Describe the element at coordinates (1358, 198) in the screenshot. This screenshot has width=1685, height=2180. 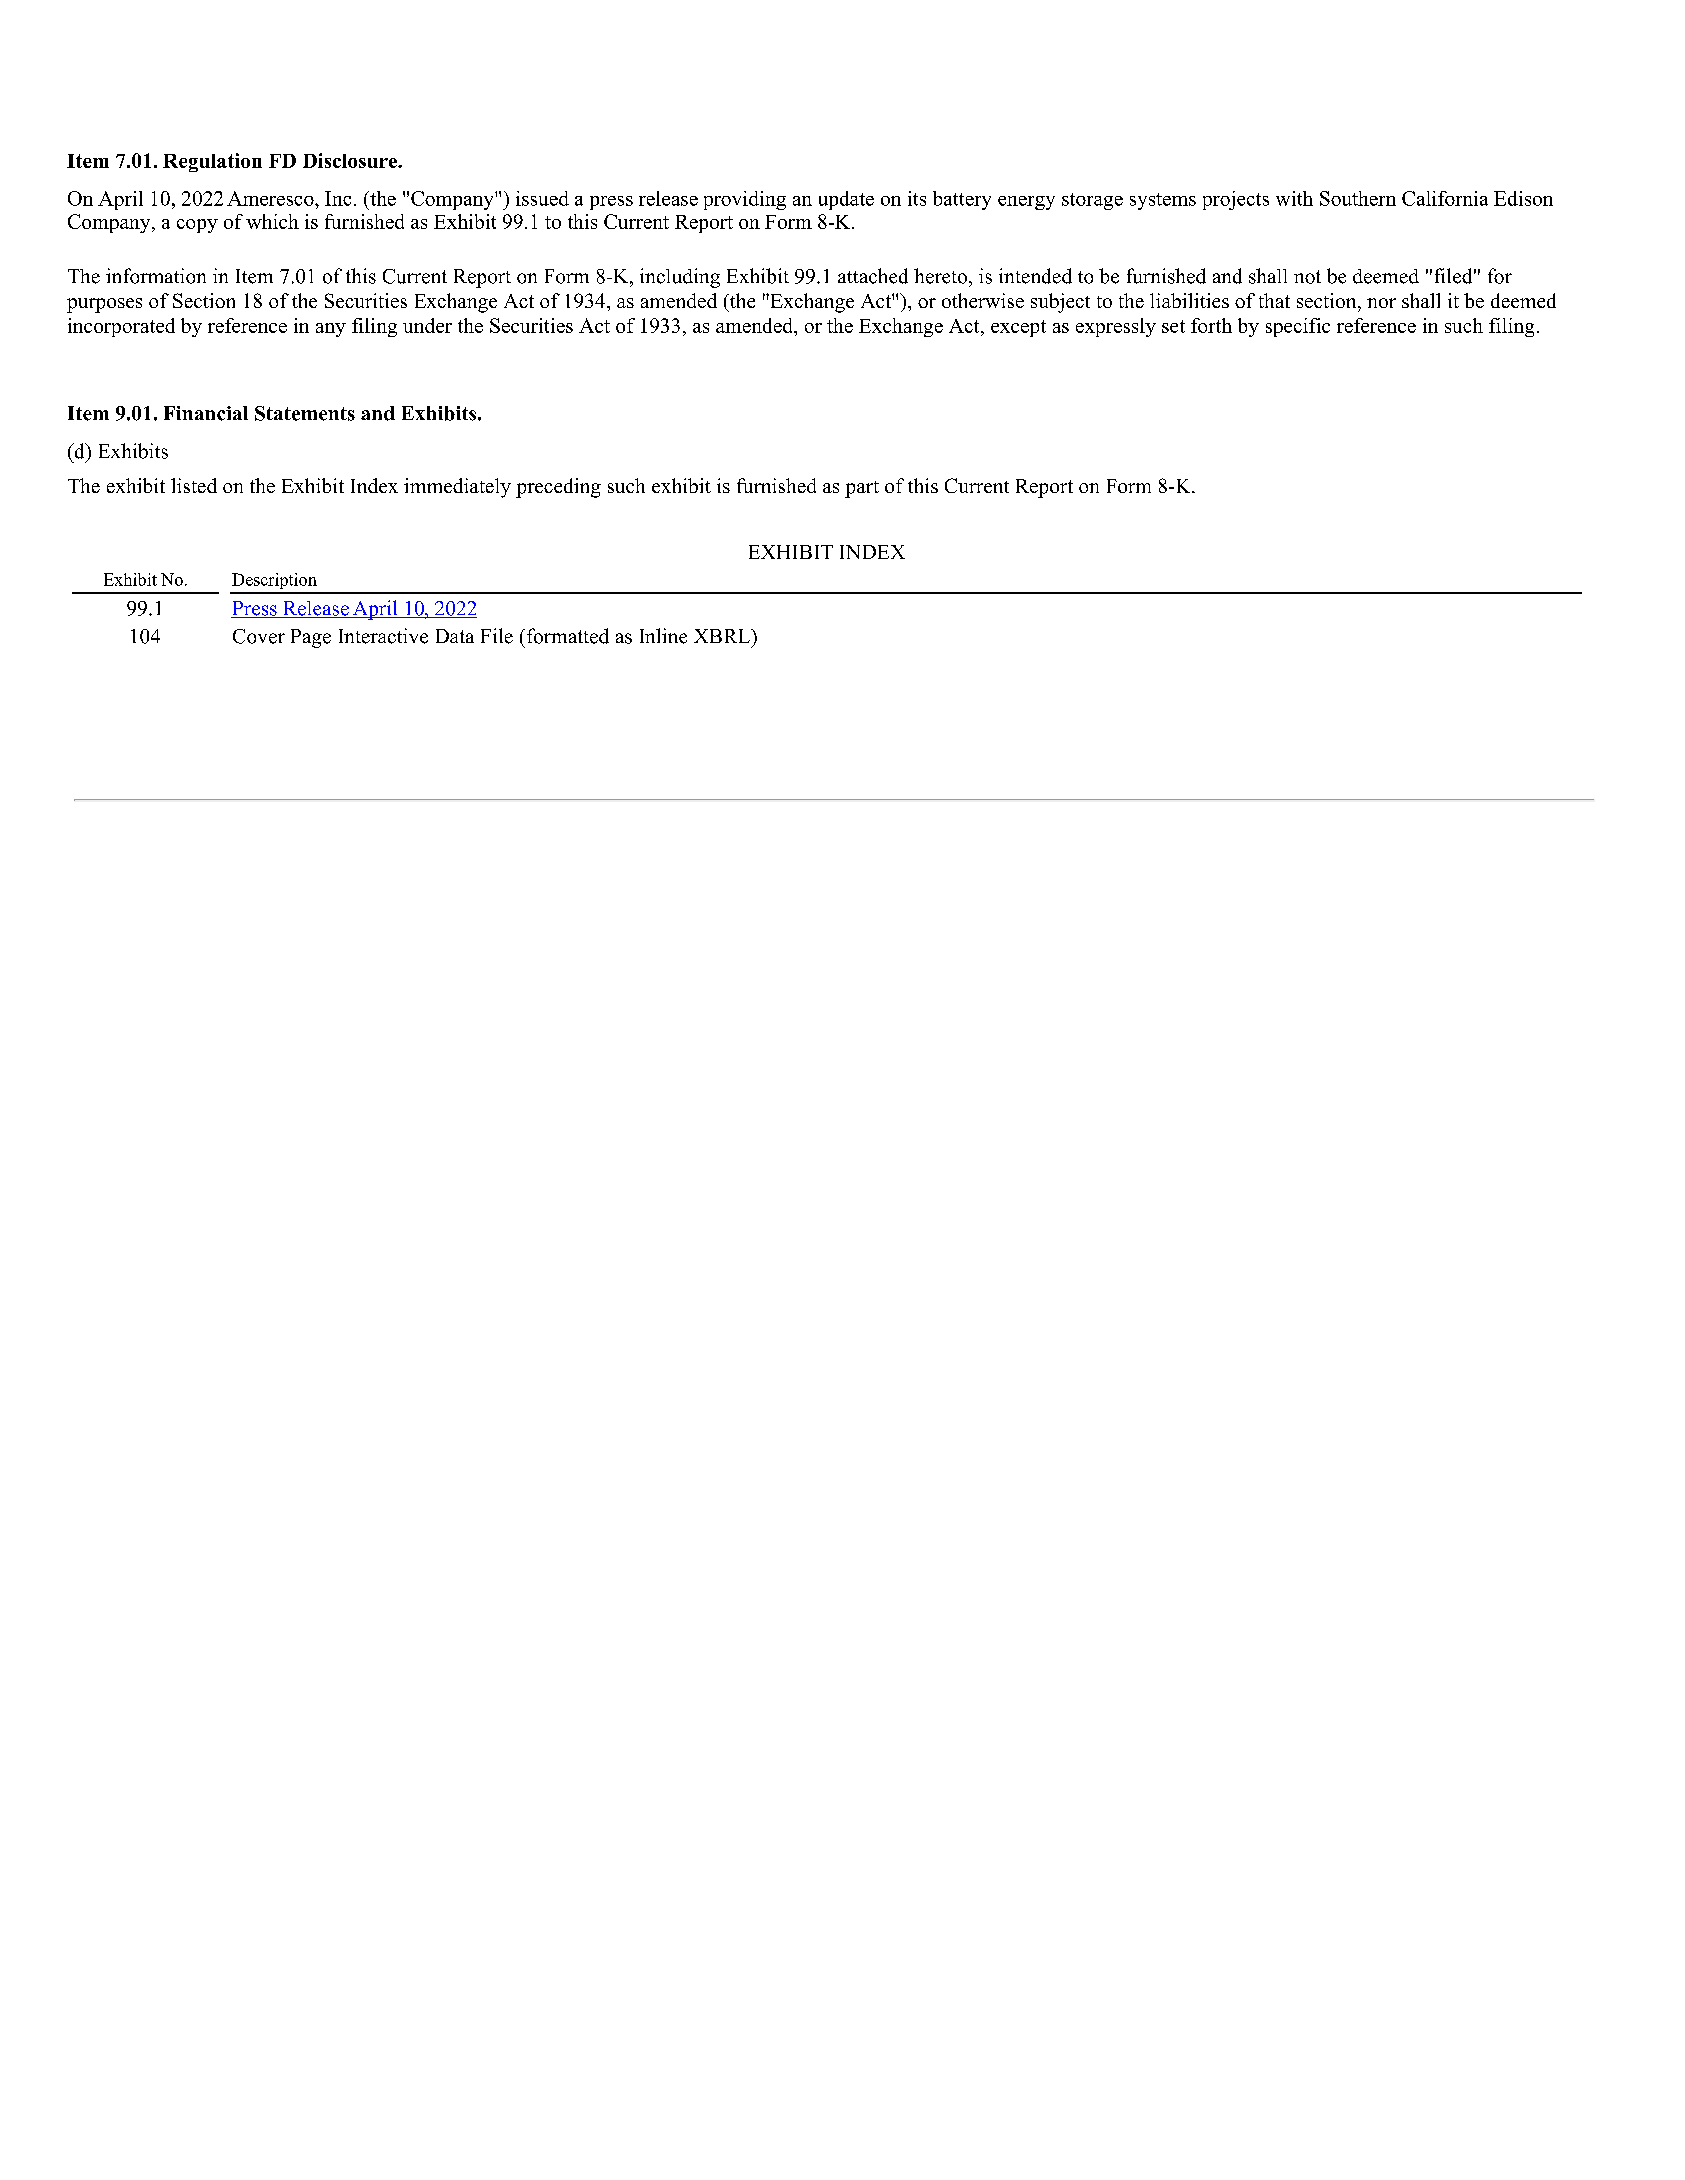
I see `Southern` at that location.
